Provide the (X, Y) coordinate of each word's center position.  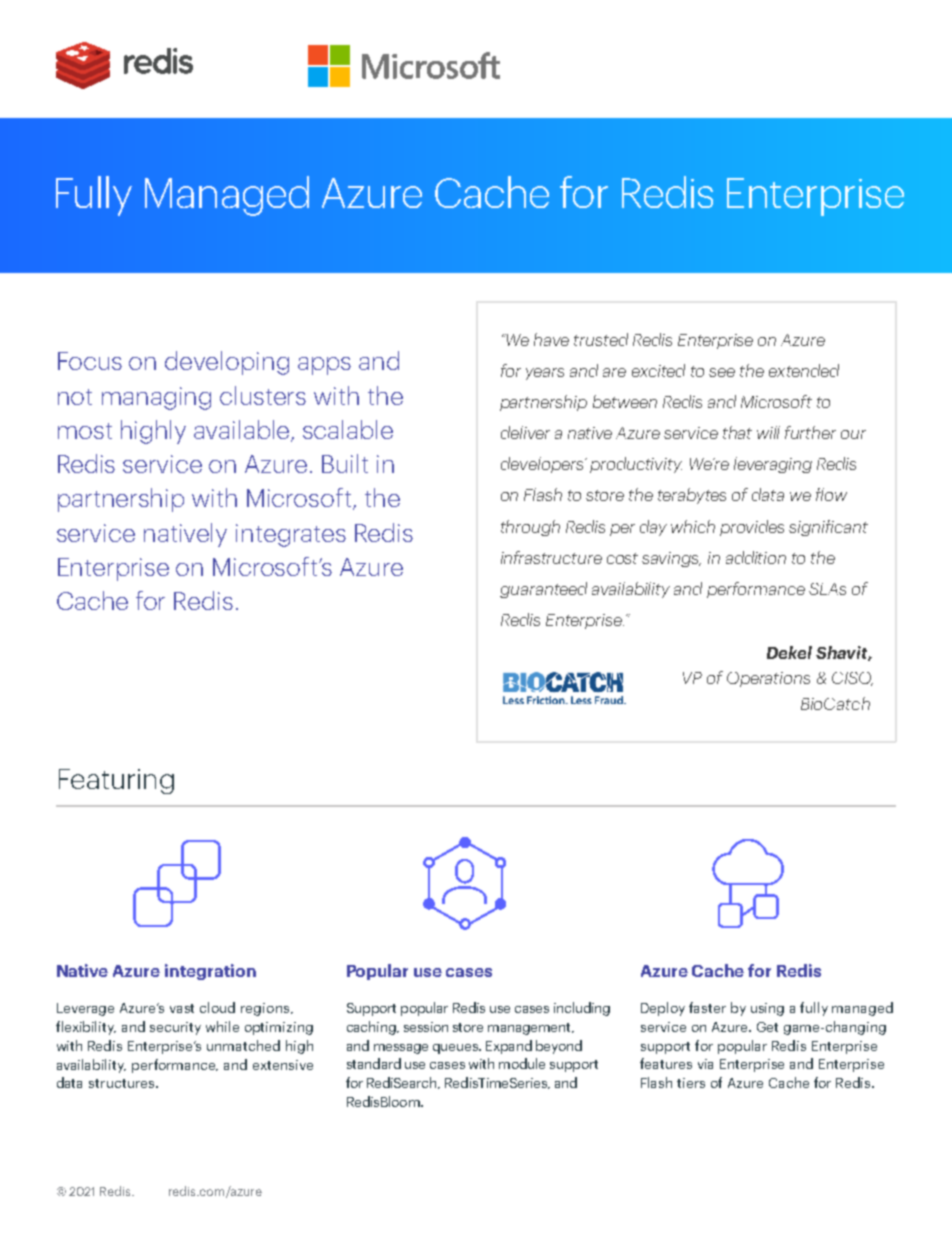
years (545, 374)
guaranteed (543, 590)
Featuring (116, 781)
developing (227, 363)
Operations (768, 679)
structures (123, 1083)
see (722, 372)
